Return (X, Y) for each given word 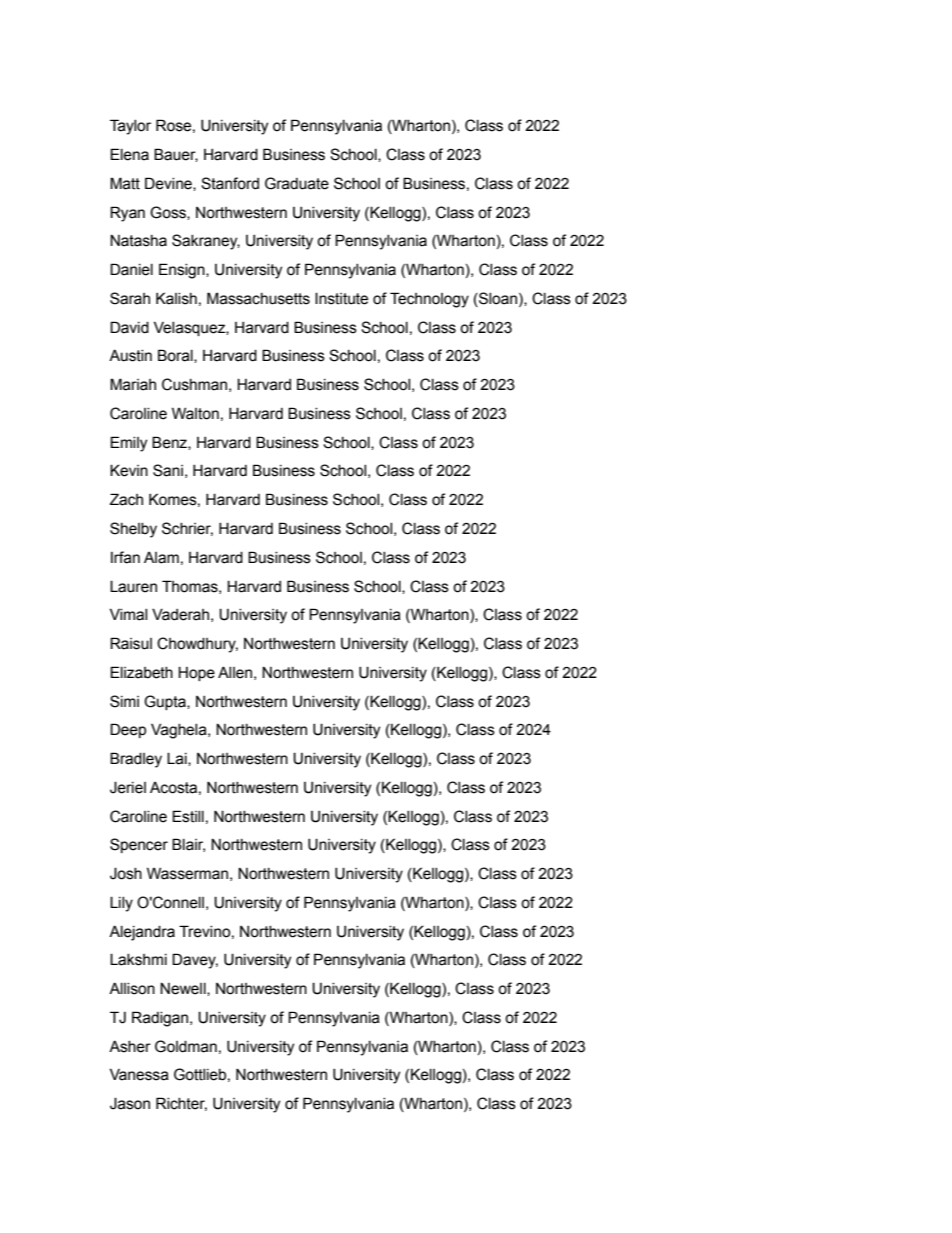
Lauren (133, 586)
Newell (184, 989)
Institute (341, 298)
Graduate (297, 183)
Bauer (176, 155)
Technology (429, 300)
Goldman (186, 1046)
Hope (196, 673)
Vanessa (139, 1074)
